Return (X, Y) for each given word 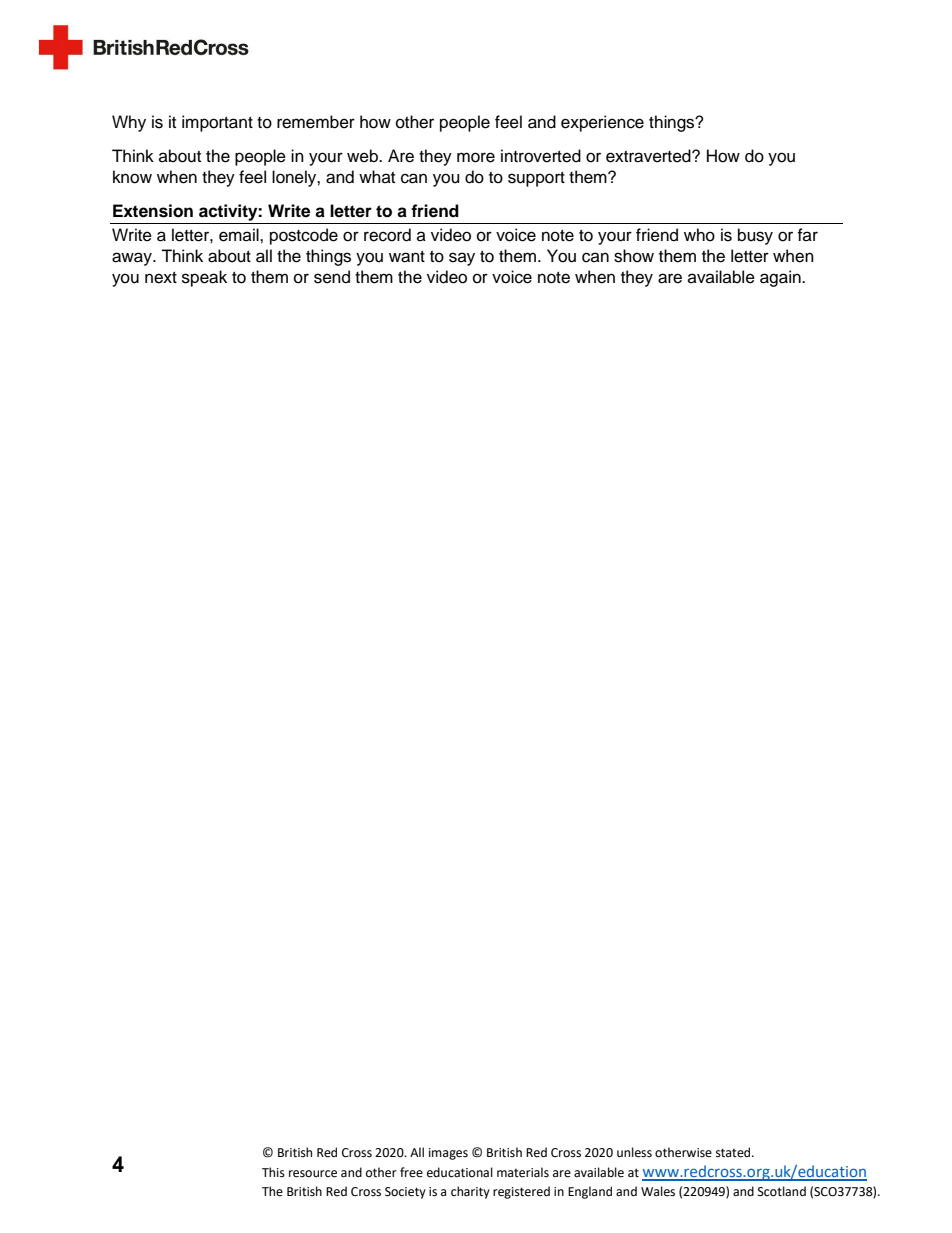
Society (405, 1193)
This (273, 1172)
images (448, 1154)
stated (734, 1152)
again (781, 278)
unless (634, 1152)
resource (313, 1174)
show (634, 256)
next (161, 278)
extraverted (649, 156)
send (332, 277)
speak (204, 278)
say (462, 259)
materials (523, 1172)
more (476, 157)
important (217, 123)
